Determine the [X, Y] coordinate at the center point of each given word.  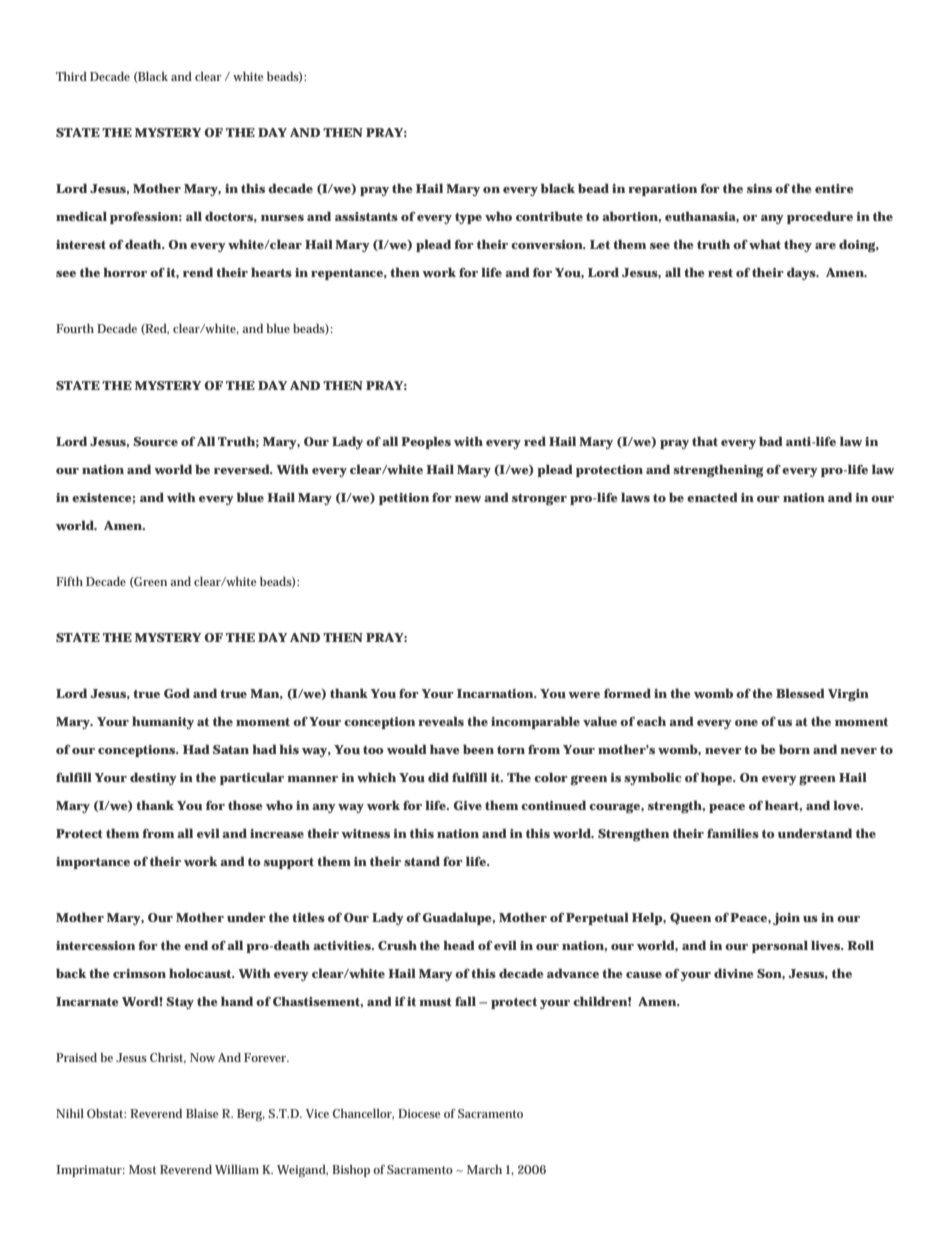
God [177, 693]
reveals [441, 721]
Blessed [800, 693]
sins [759, 188]
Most [143, 1169]
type [468, 218]
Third [71, 76]
